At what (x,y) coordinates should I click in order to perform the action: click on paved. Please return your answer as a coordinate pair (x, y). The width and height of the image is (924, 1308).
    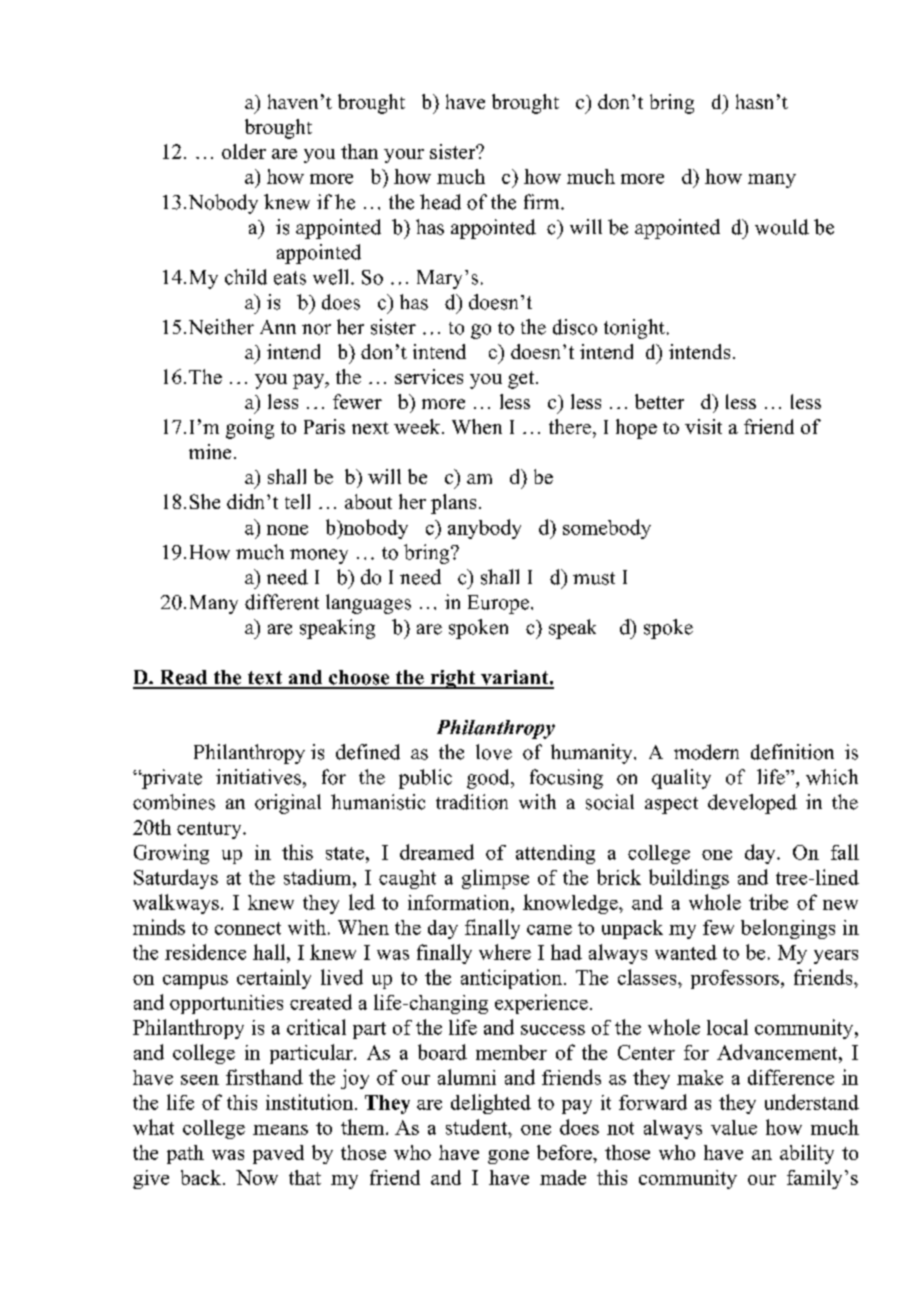
    Looking at the image, I should click on (278, 1154).
